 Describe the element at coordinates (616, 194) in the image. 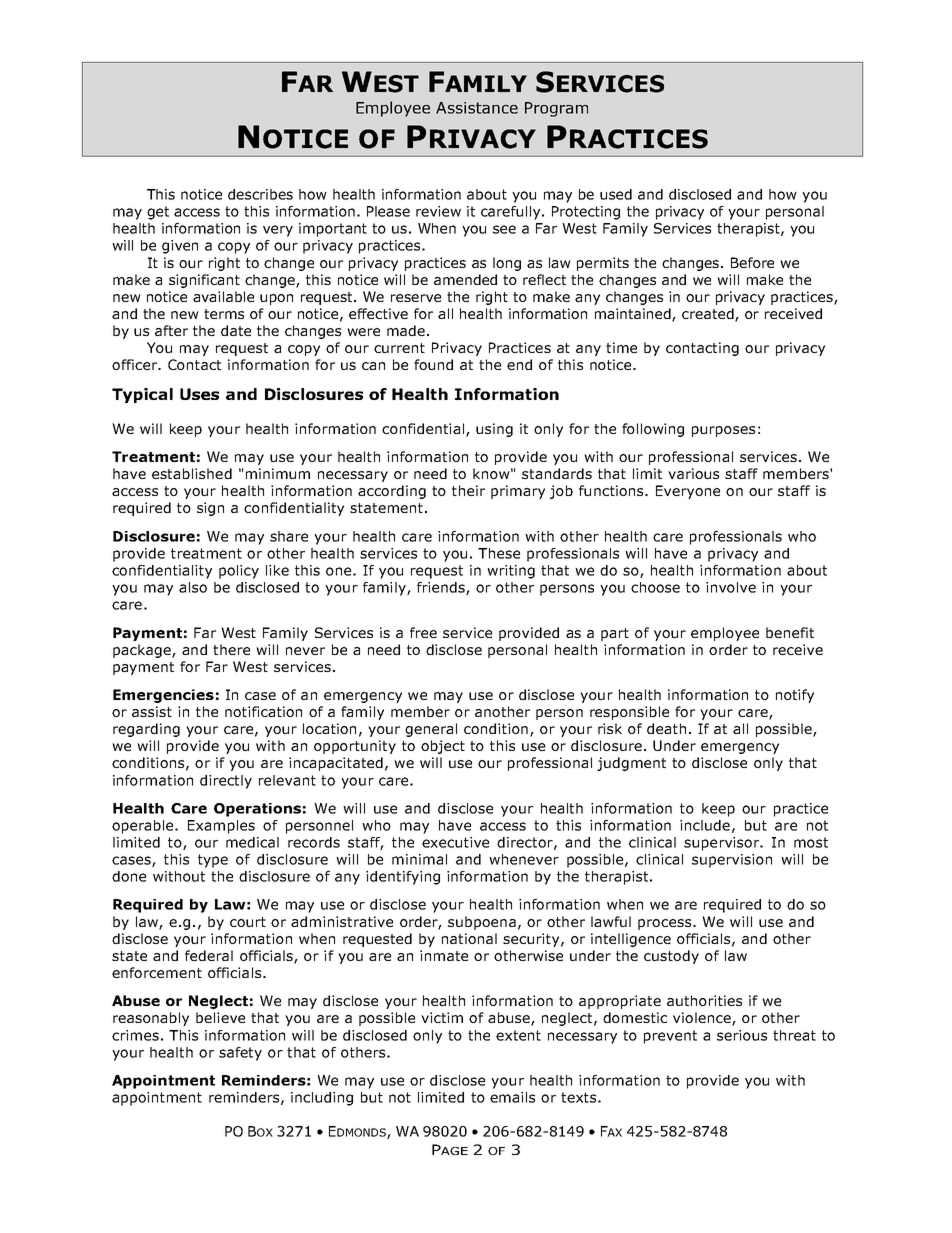

I see `used` at that location.
